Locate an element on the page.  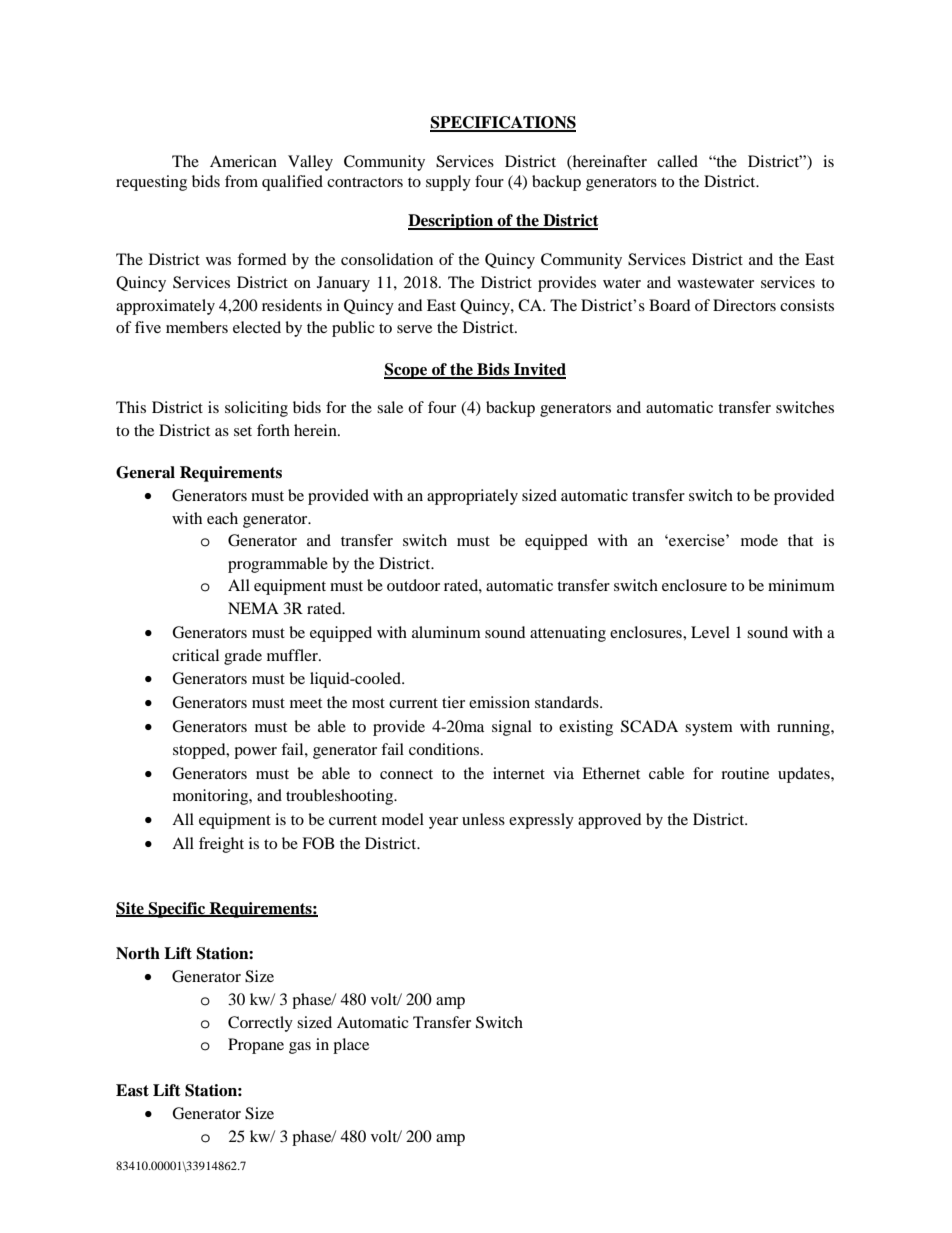
Directors is located at coordinates (744, 305).
